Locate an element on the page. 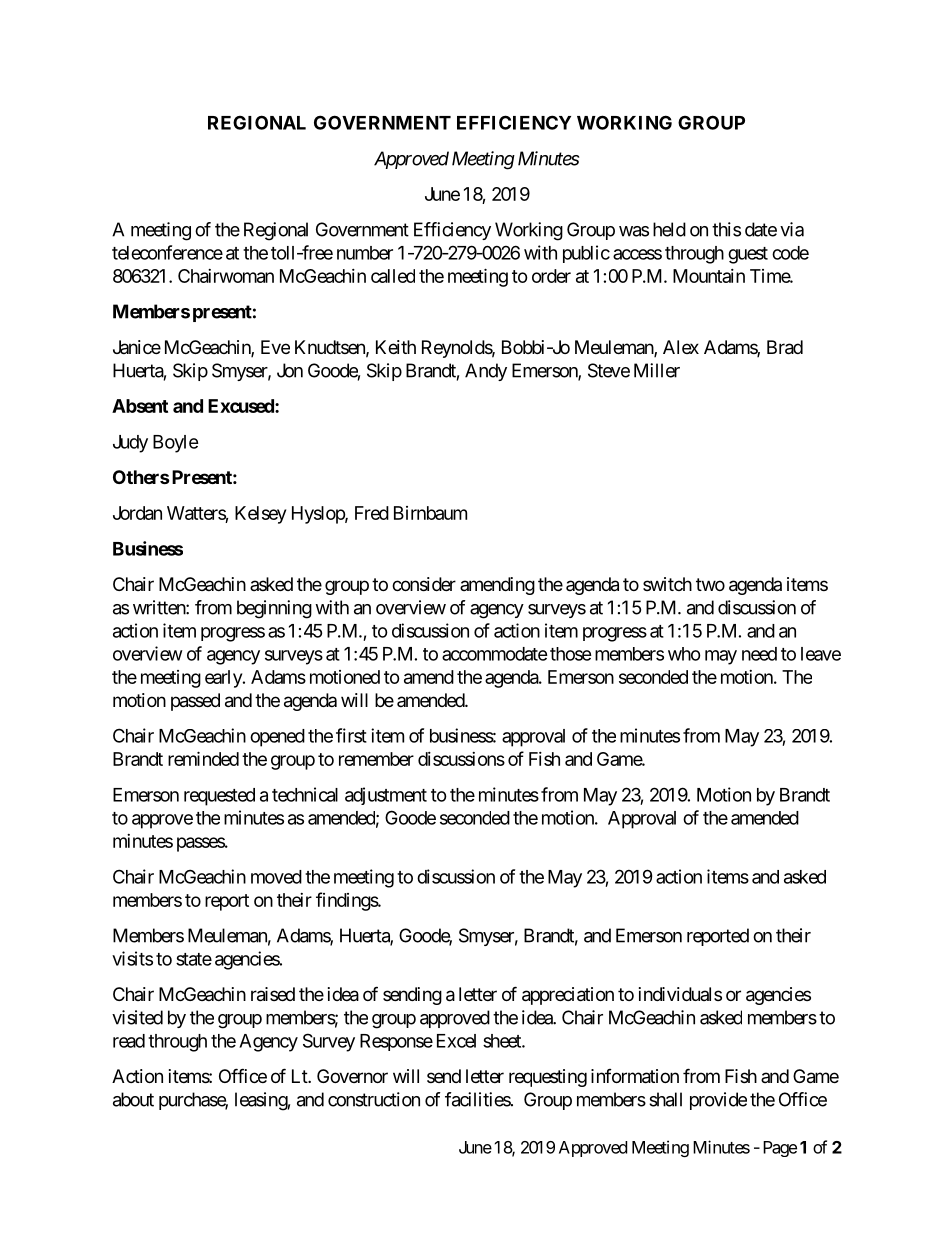  who is located at coordinates (684, 654).
